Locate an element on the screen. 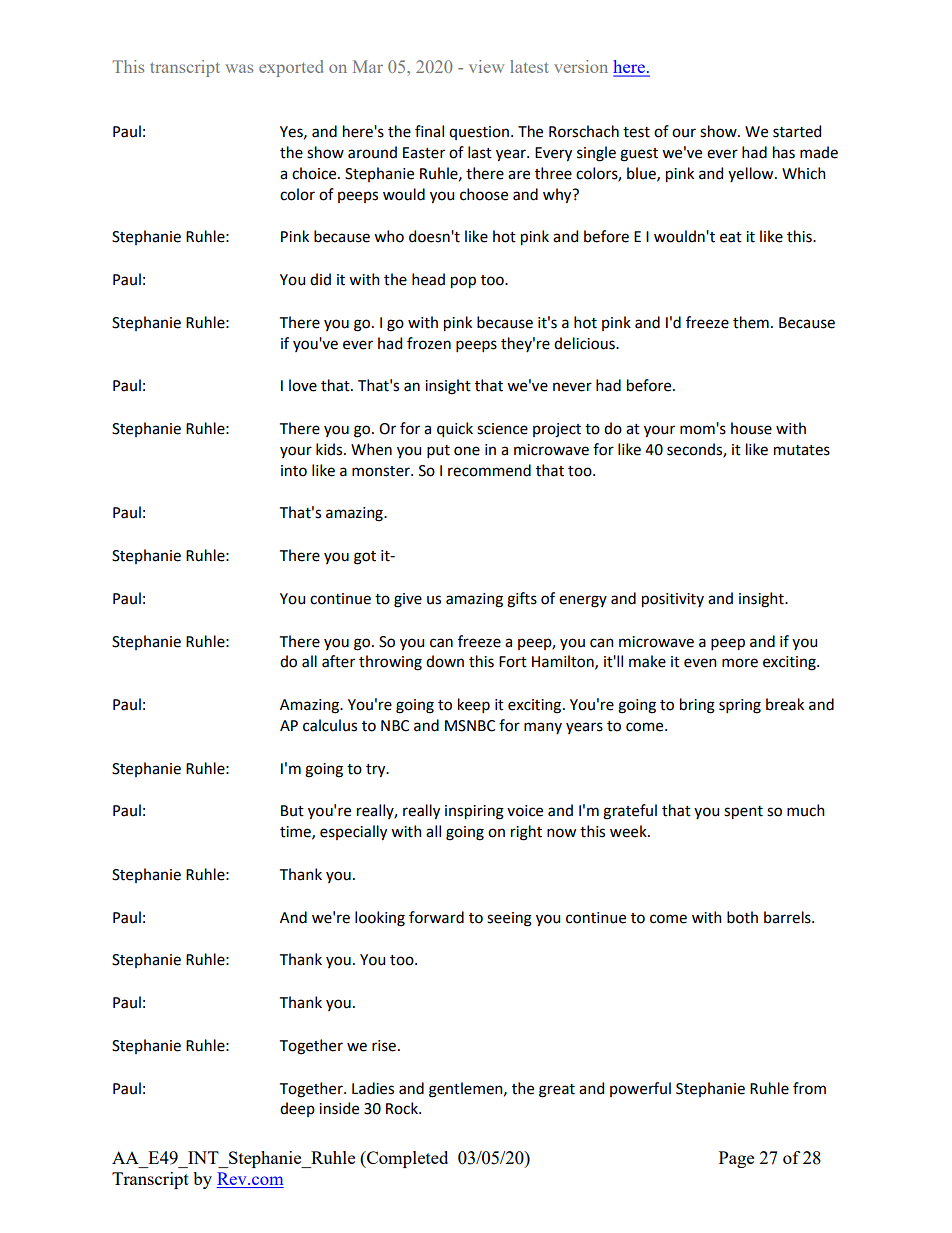  started is located at coordinates (797, 131).
